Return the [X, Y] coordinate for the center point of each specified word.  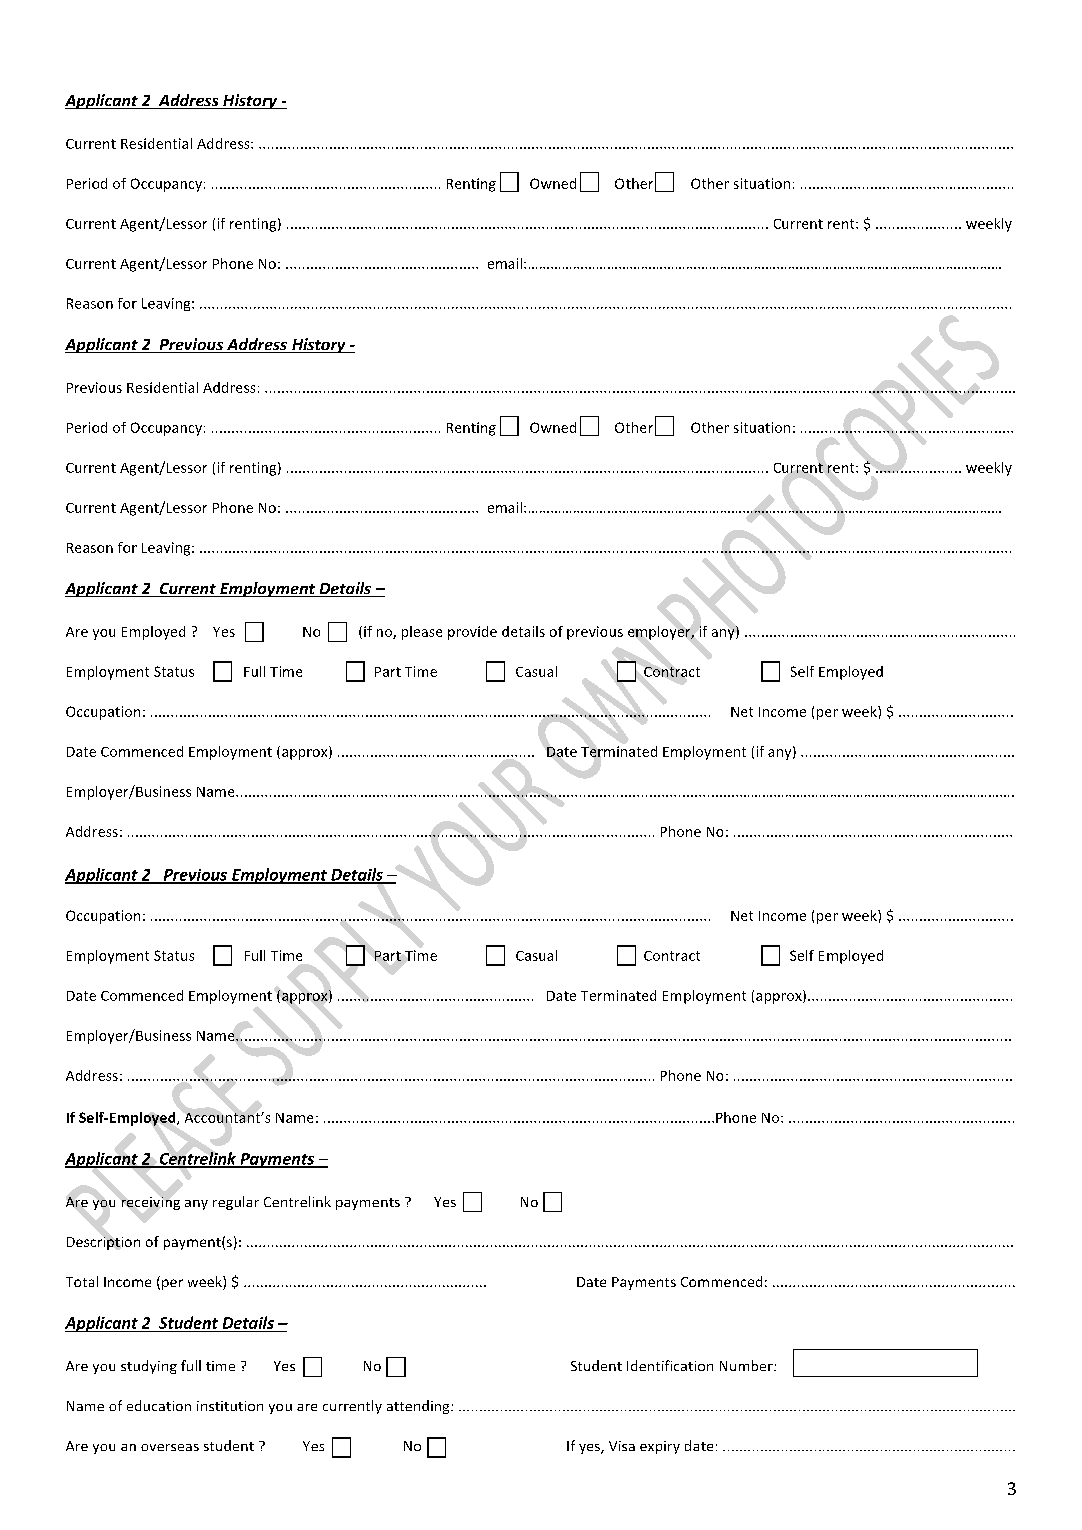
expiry [660, 1447]
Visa [622, 1446]
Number [747, 1365]
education [159, 1405]
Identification [670, 1365]
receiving [151, 1203]
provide [472, 633]
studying [149, 1367]
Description [103, 1243]
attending [419, 1407]
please [422, 633]
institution [230, 1406]
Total [82, 1281]
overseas [170, 1447]
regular [236, 1203]
